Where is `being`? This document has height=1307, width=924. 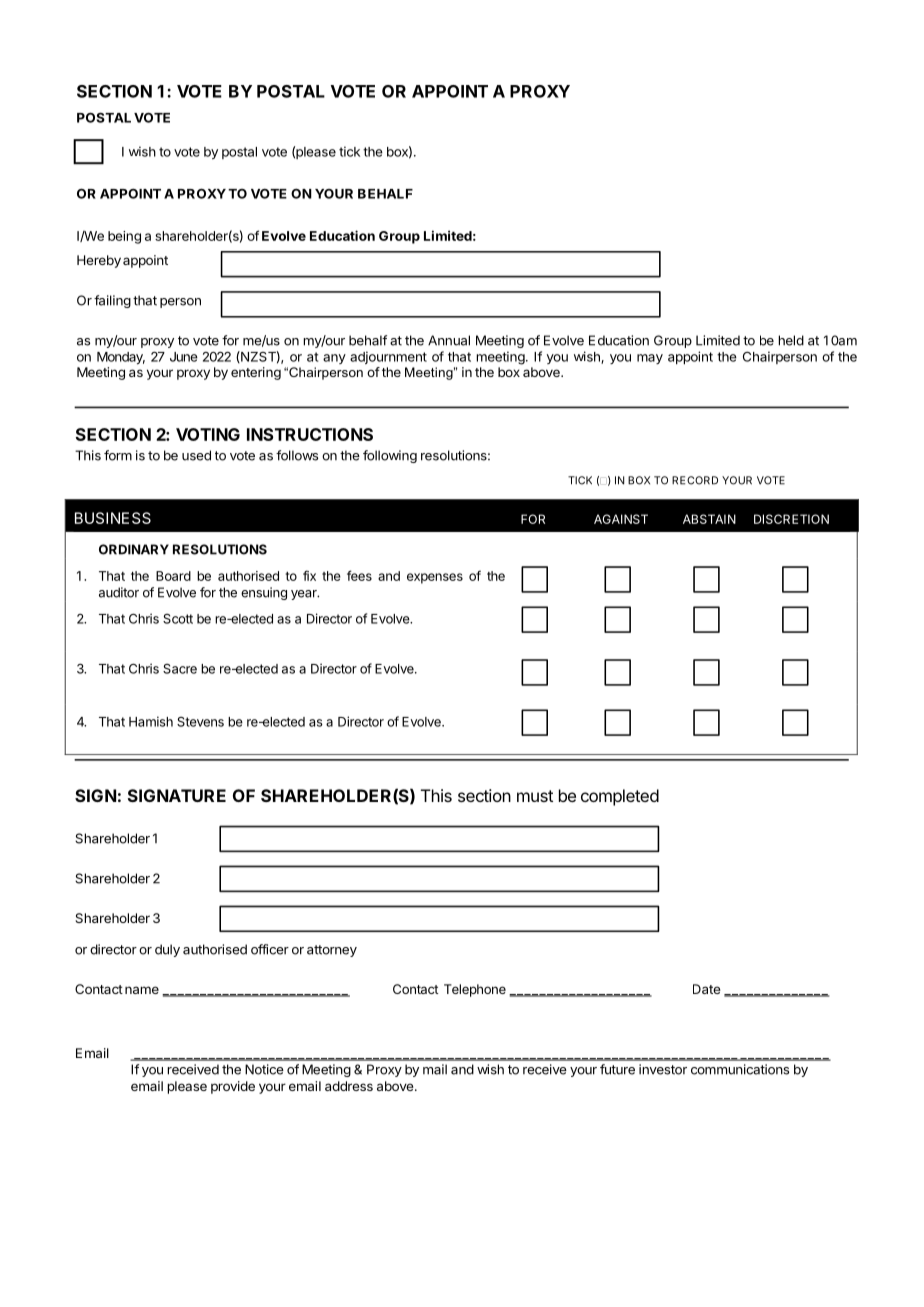
being is located at coordinates (124, 237).
